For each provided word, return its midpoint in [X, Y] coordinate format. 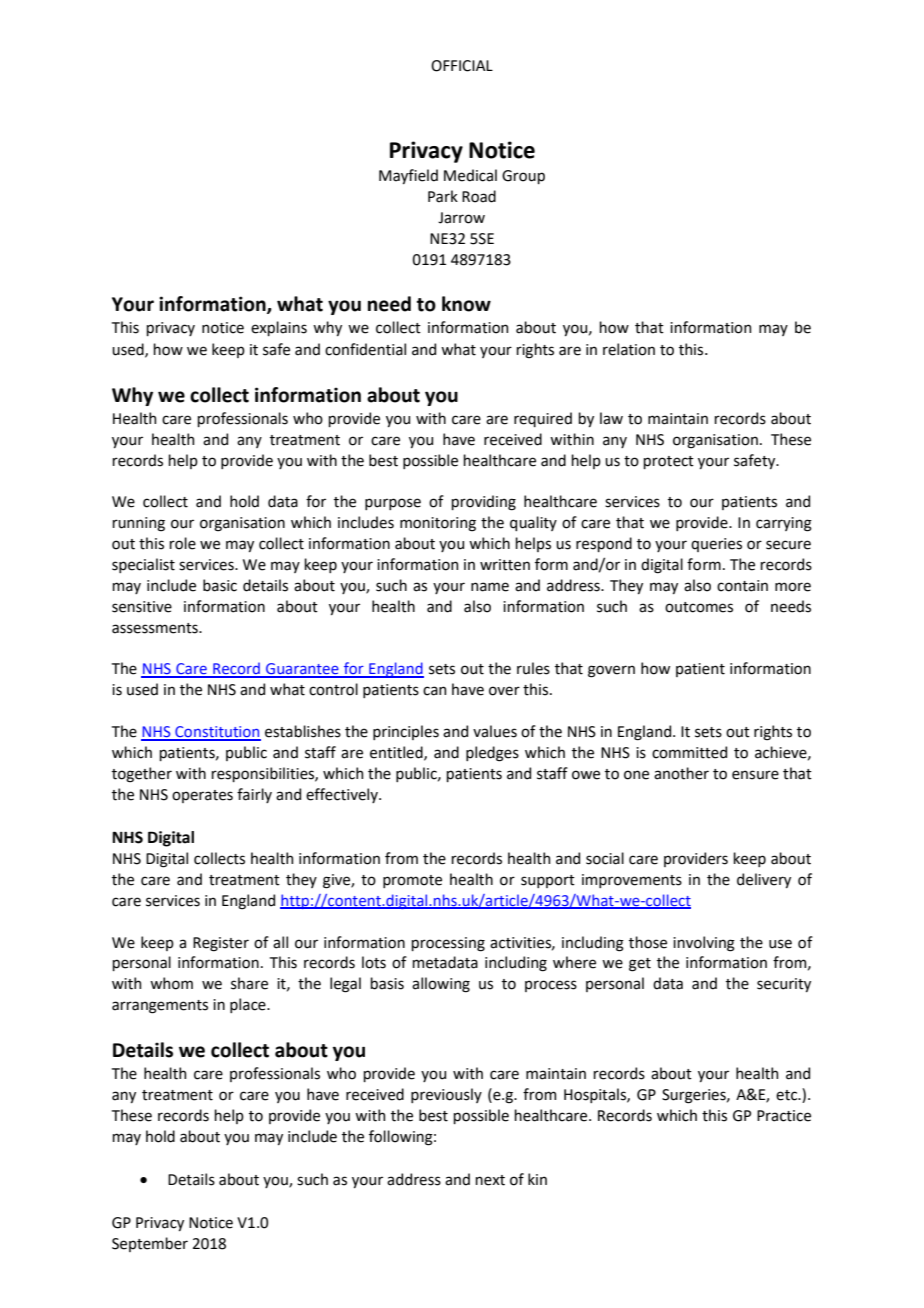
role [182, 543]
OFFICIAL [462, 66]
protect [668, 462]
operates [202, 796]
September [150, 1244]
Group [523, 177]
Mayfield [408, 176]
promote [412, 881]
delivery [764, 880]
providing [483, 503]
